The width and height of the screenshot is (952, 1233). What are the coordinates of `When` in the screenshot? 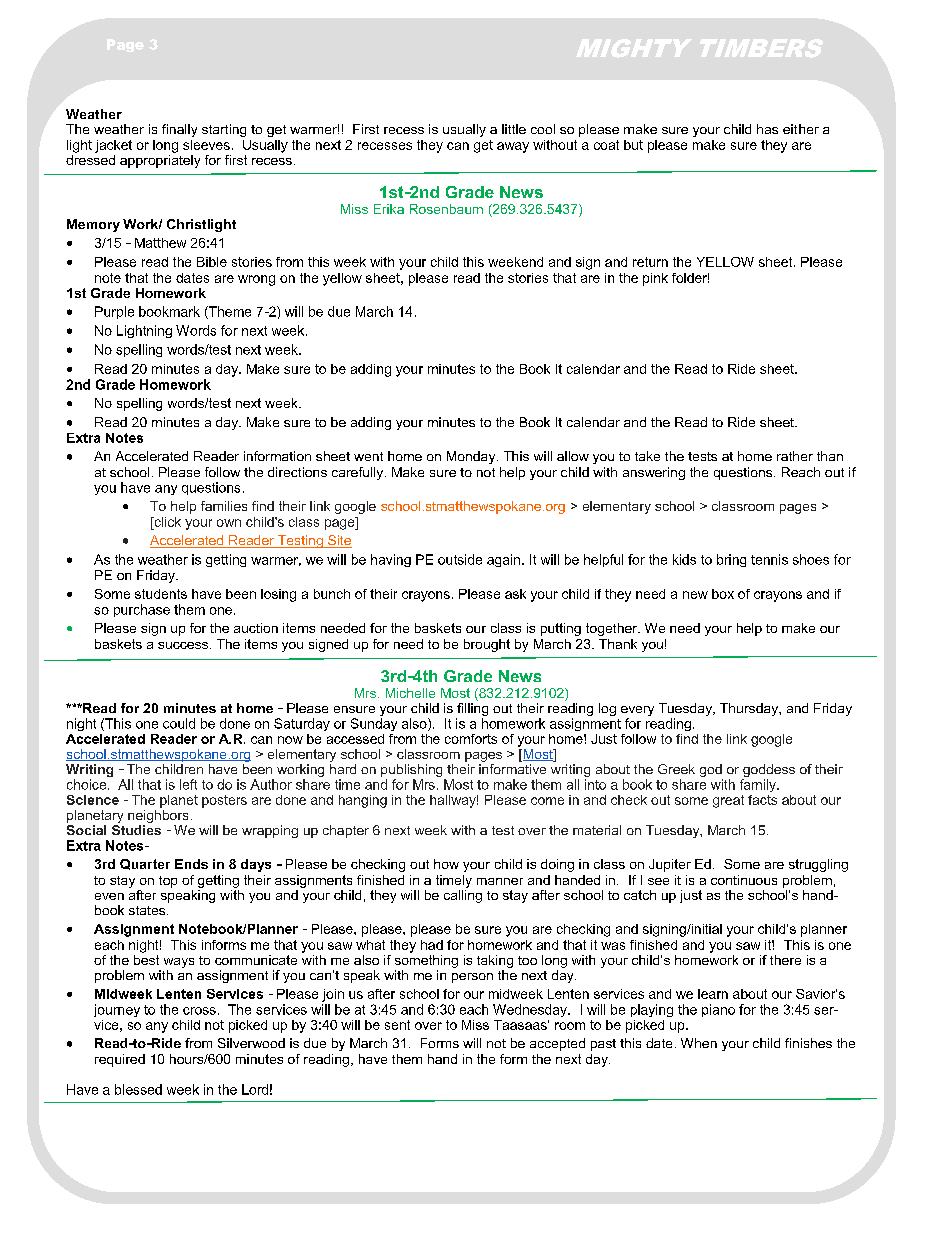 It's located at (699, 1043).
